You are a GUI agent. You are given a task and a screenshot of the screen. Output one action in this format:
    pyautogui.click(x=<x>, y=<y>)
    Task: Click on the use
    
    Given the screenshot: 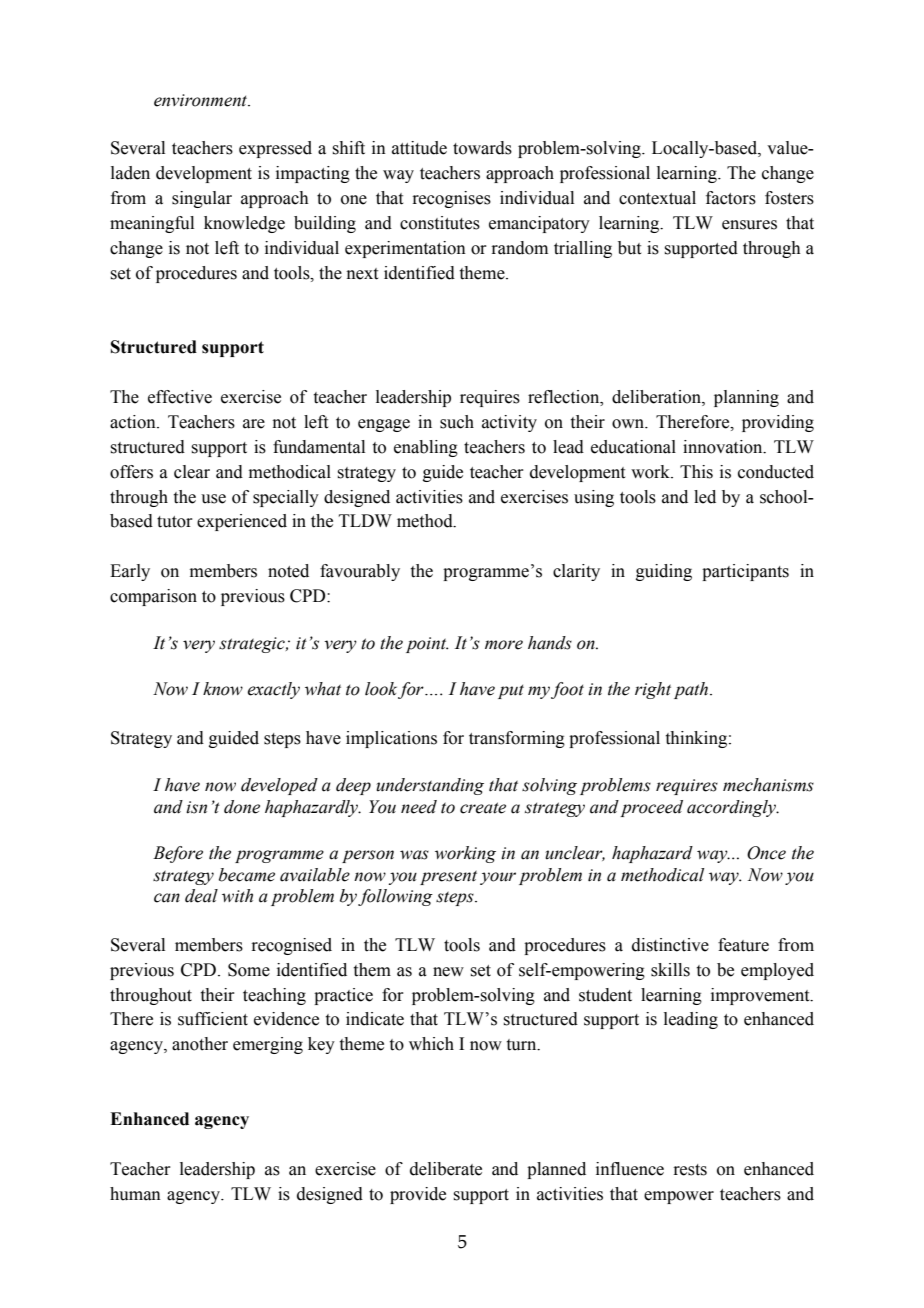 What is the action you would take?
    pyautogui.click(x=213, y=499)
